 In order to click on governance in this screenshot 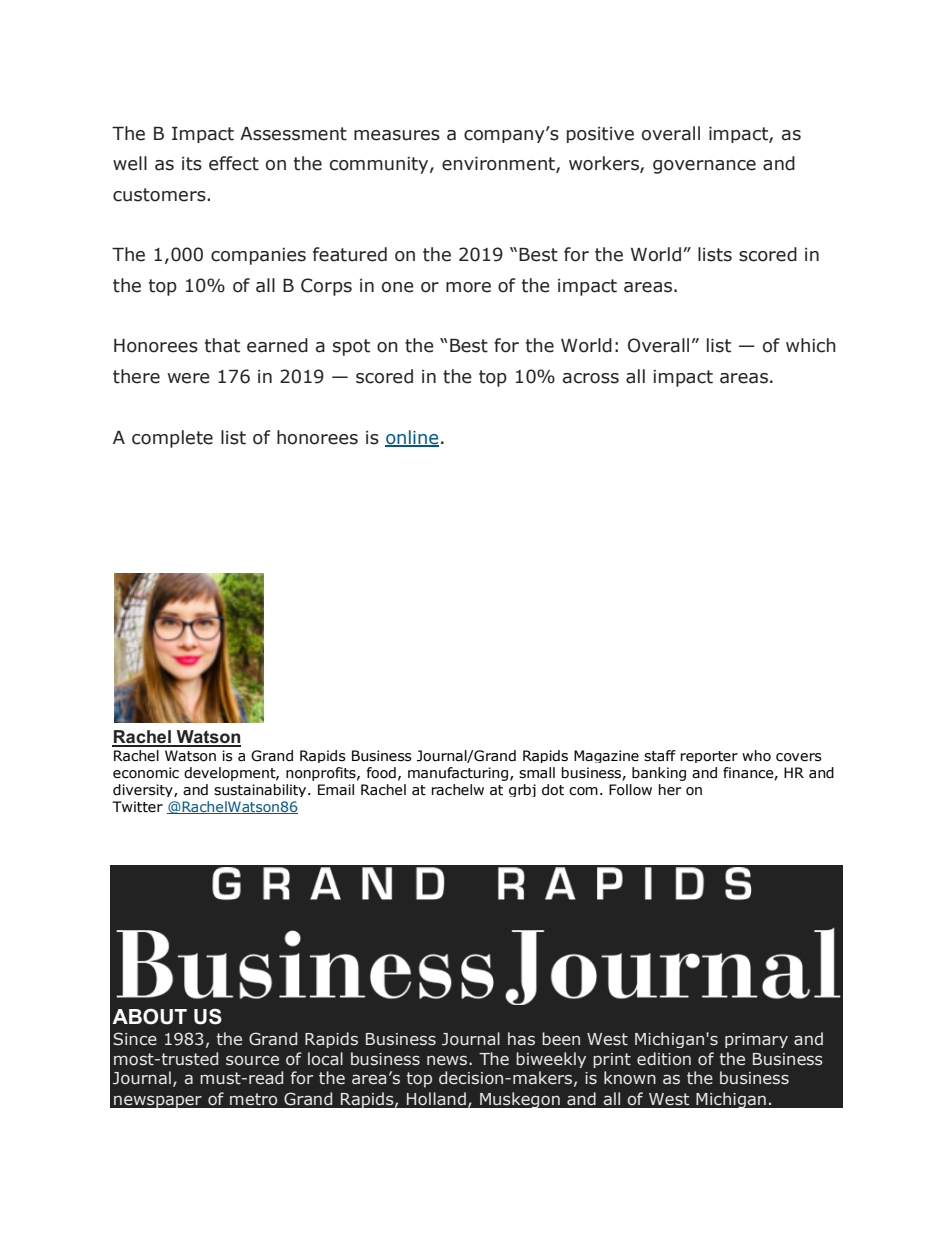, I will do `click(704, 167)`.
